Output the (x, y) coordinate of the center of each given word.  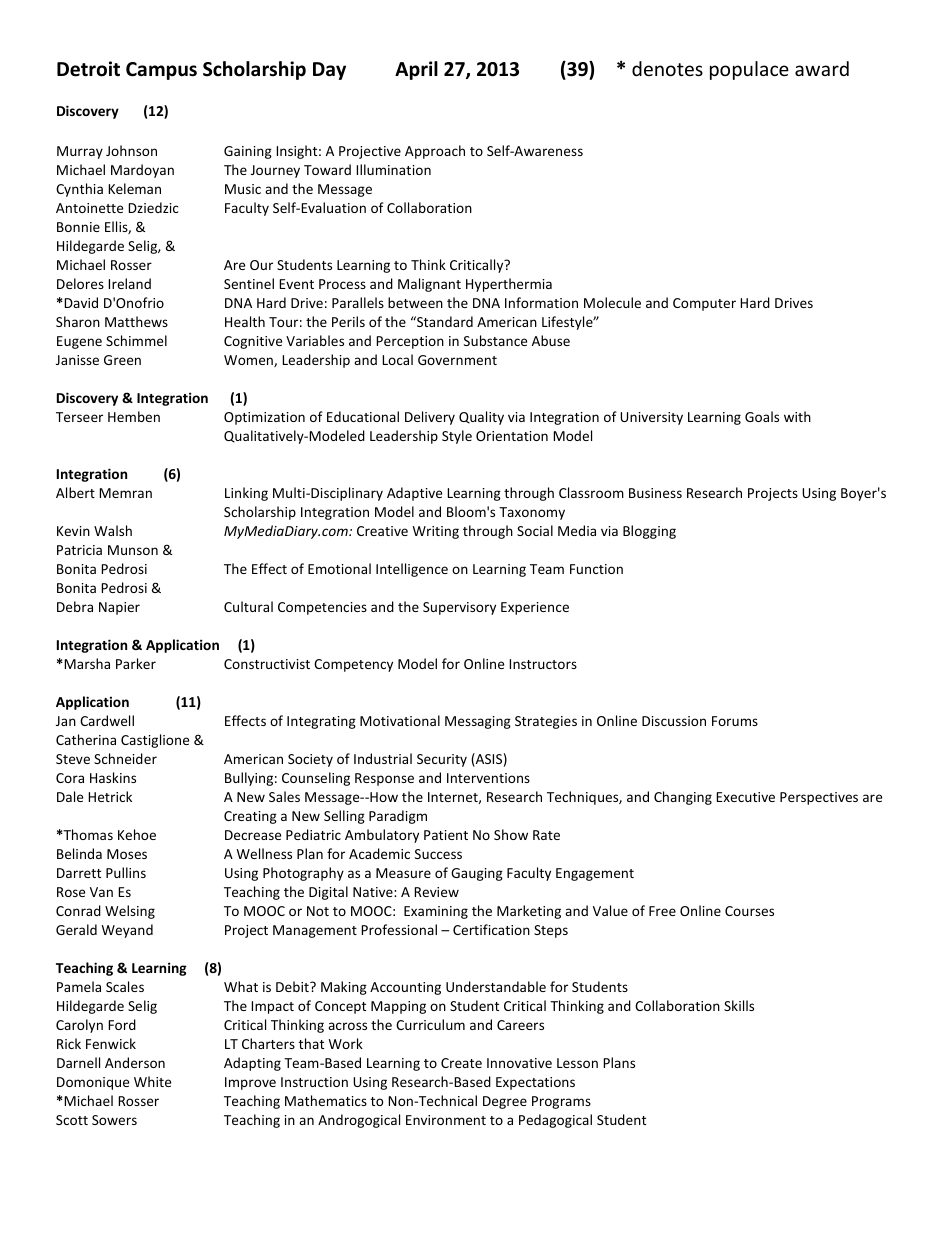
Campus (161, 71)
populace (749, 70)
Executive (745, 797)
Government (457, 360)
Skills (739, 1005)
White (152, 1081)
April (416, 70)
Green (122, 360)
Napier (119, 608)
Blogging (649, 532)
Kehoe (137, 834)
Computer (704, 304)
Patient (446, 835)
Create (461, 1063)
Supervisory (459, 608)
